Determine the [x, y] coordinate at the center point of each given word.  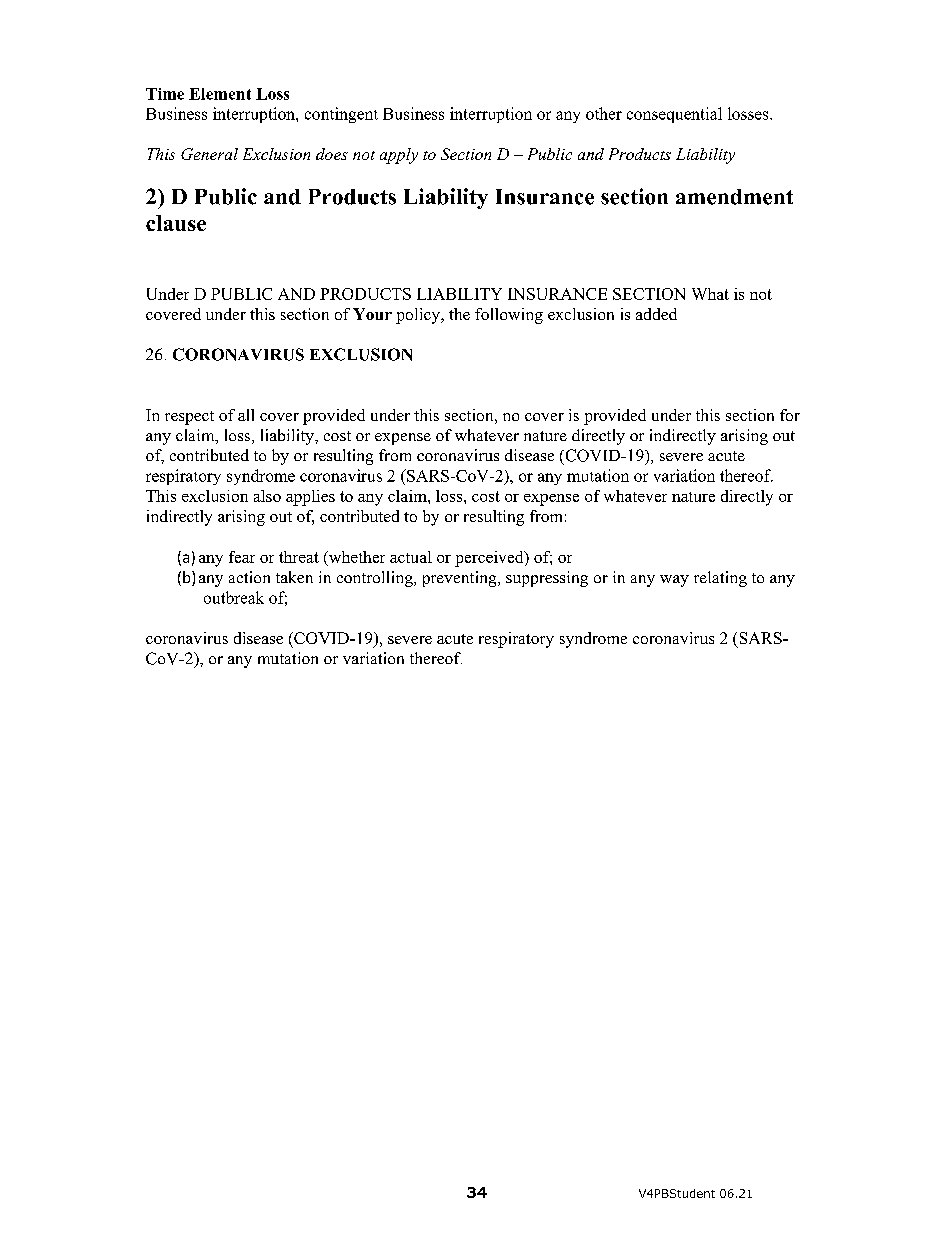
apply [399, 156]
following [509, 316]
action [249, 577]
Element [220, 94]
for [790, 415]
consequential [674, 115]
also [267, 496]
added [656, 314]
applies [310, 498]
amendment [734, 197]
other [604, 113]
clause [176, 223]
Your [372, 314]
